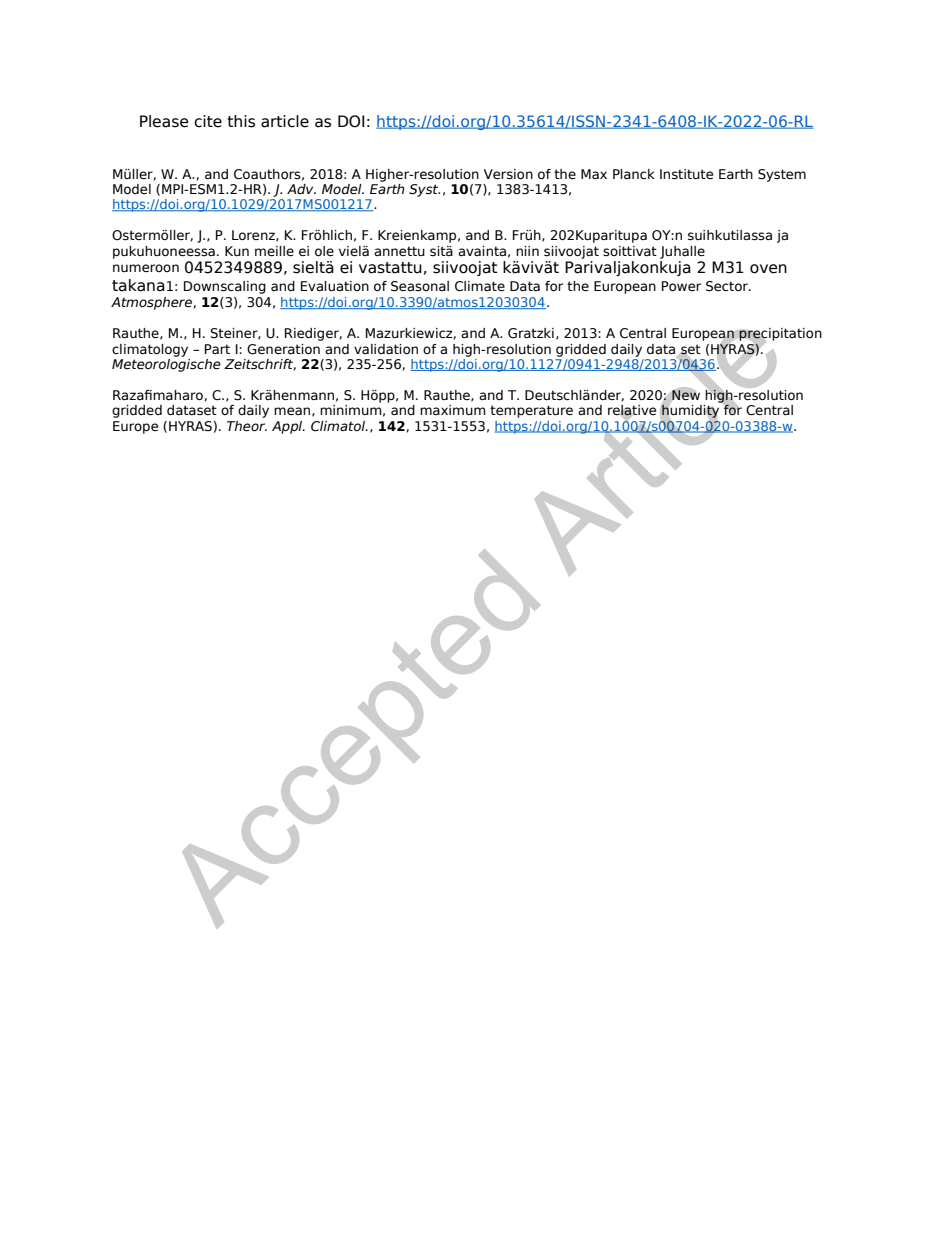 The image size is (952, 1233). I want to click on Planck, so click(634, 174).
